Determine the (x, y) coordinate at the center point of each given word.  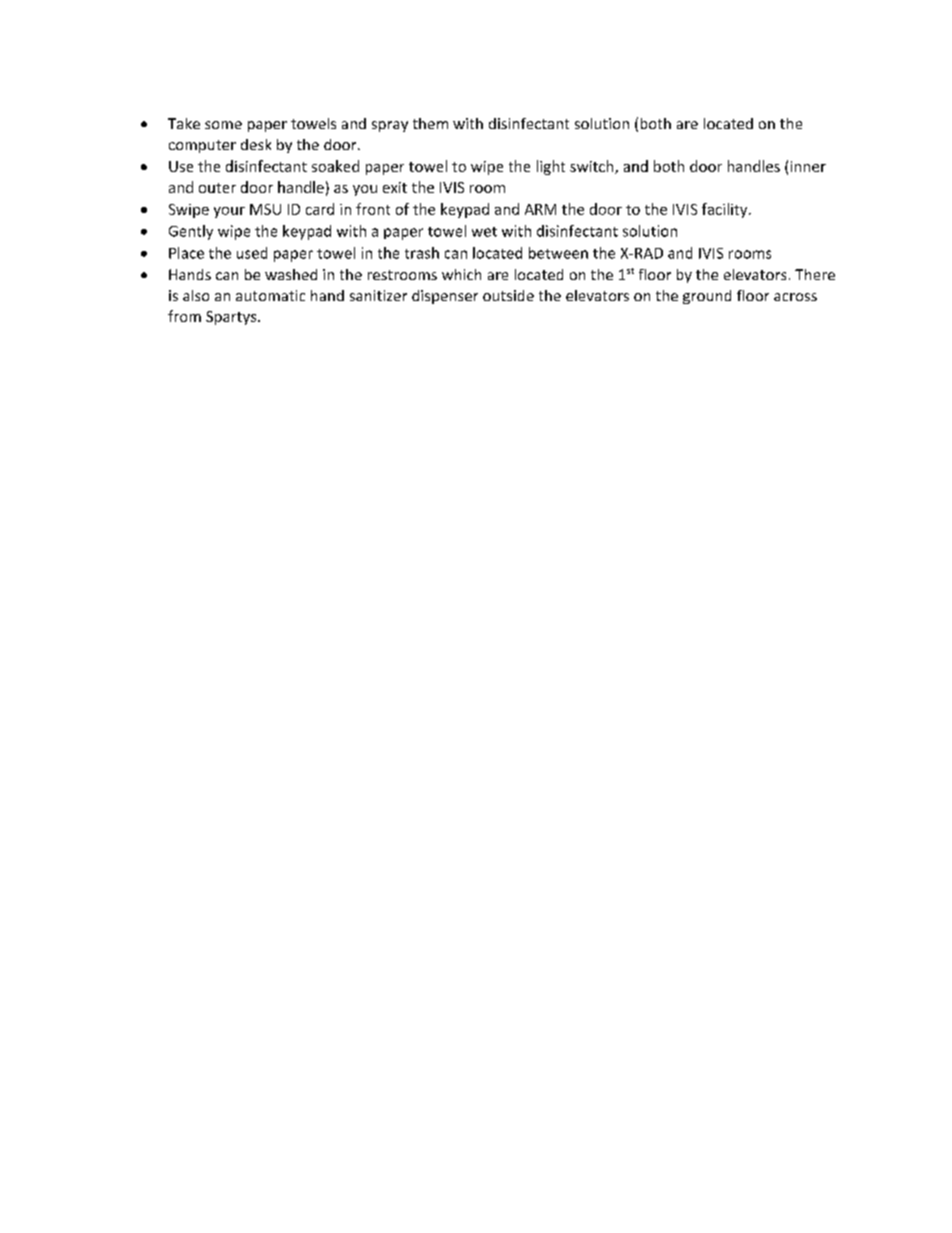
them (430, 123)
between (558, 253)
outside (508, 295)
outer (217, 188)
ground (707, 297)
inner (808, 166)
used (252, 253)
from (184, 316)
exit (395, 187)
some (223, 125)
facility (726, 210)
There (815, 274)
